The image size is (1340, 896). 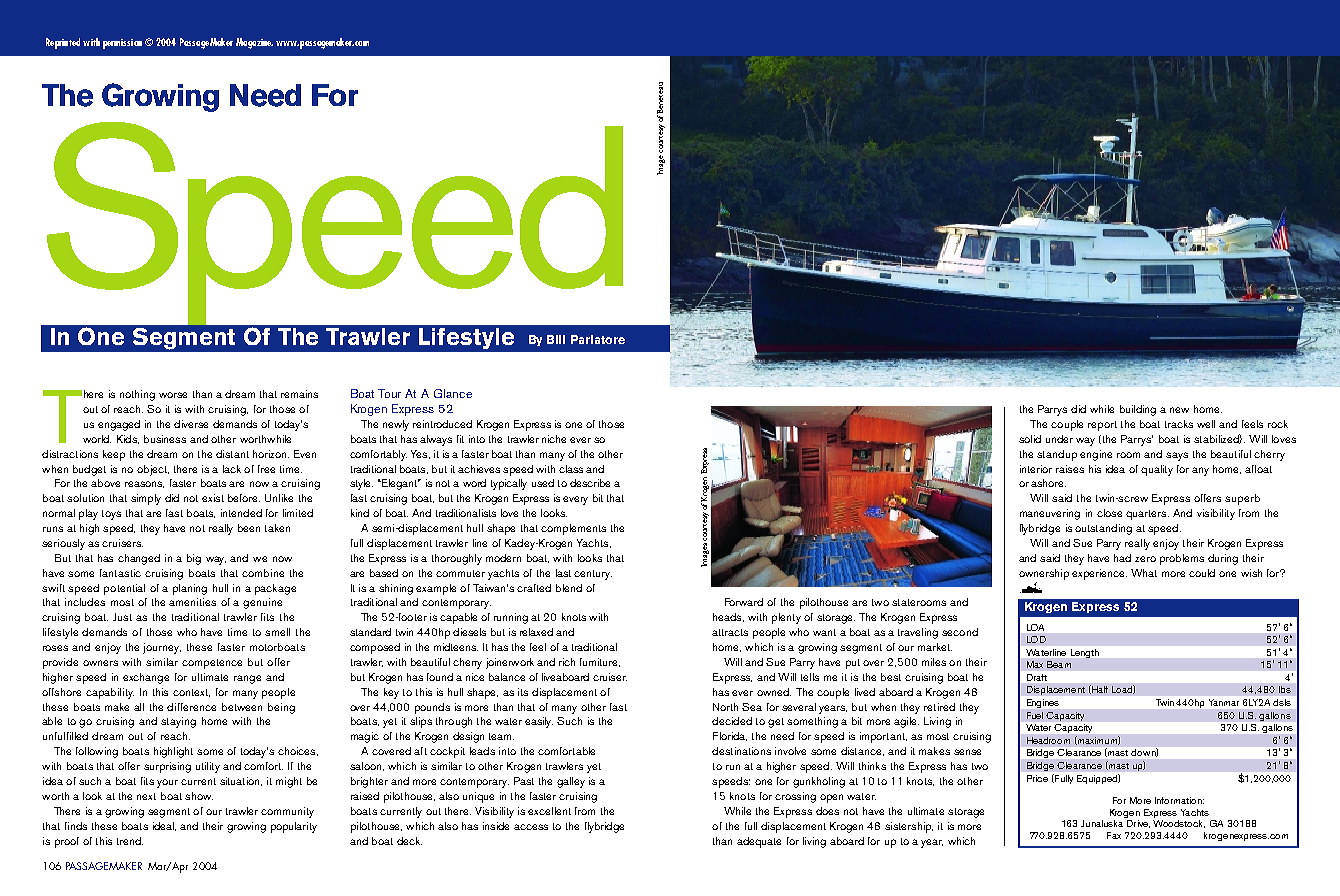 I want to click on show, so click(x=199, y=796).
